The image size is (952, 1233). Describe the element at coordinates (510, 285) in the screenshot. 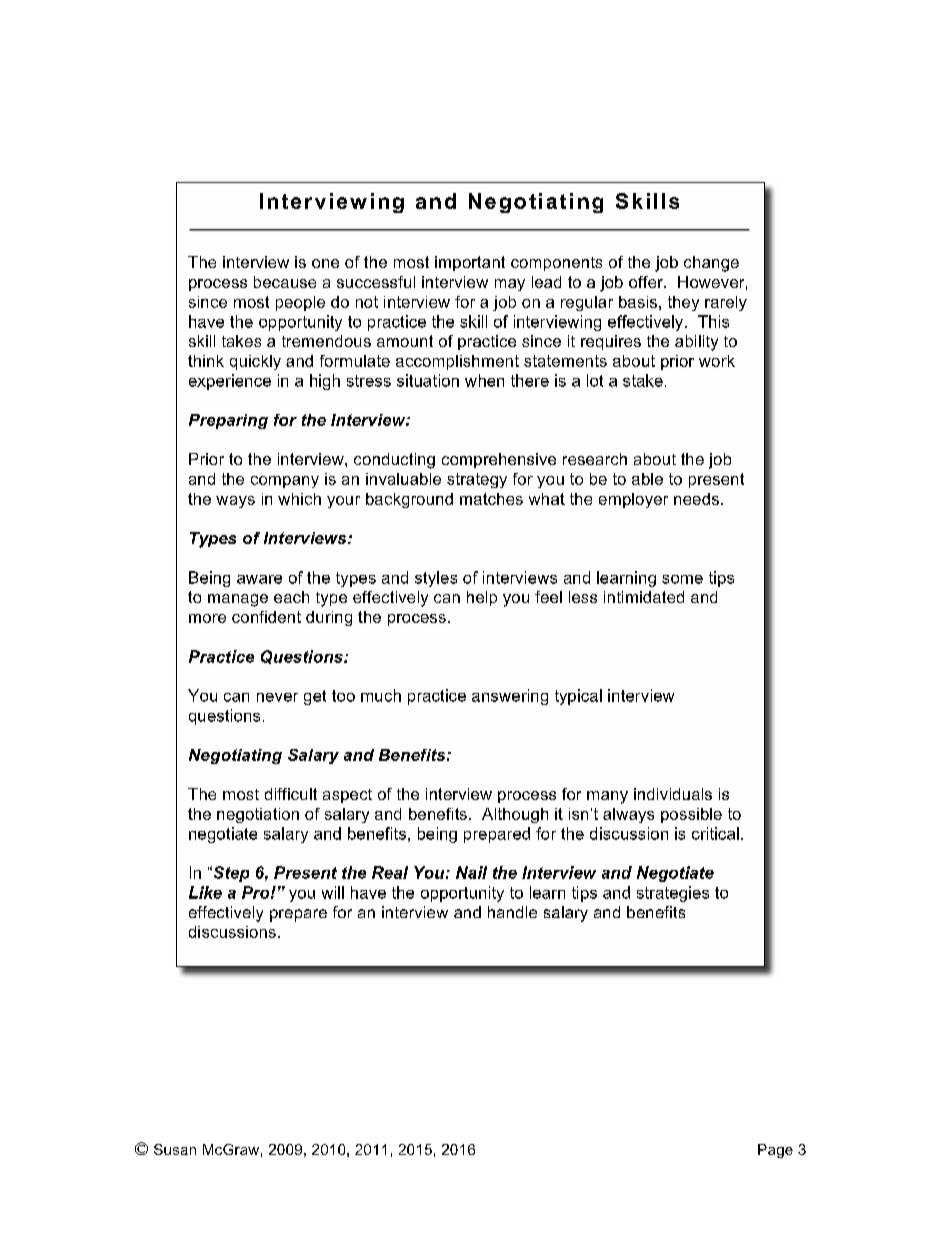

I see `may` at that location.
